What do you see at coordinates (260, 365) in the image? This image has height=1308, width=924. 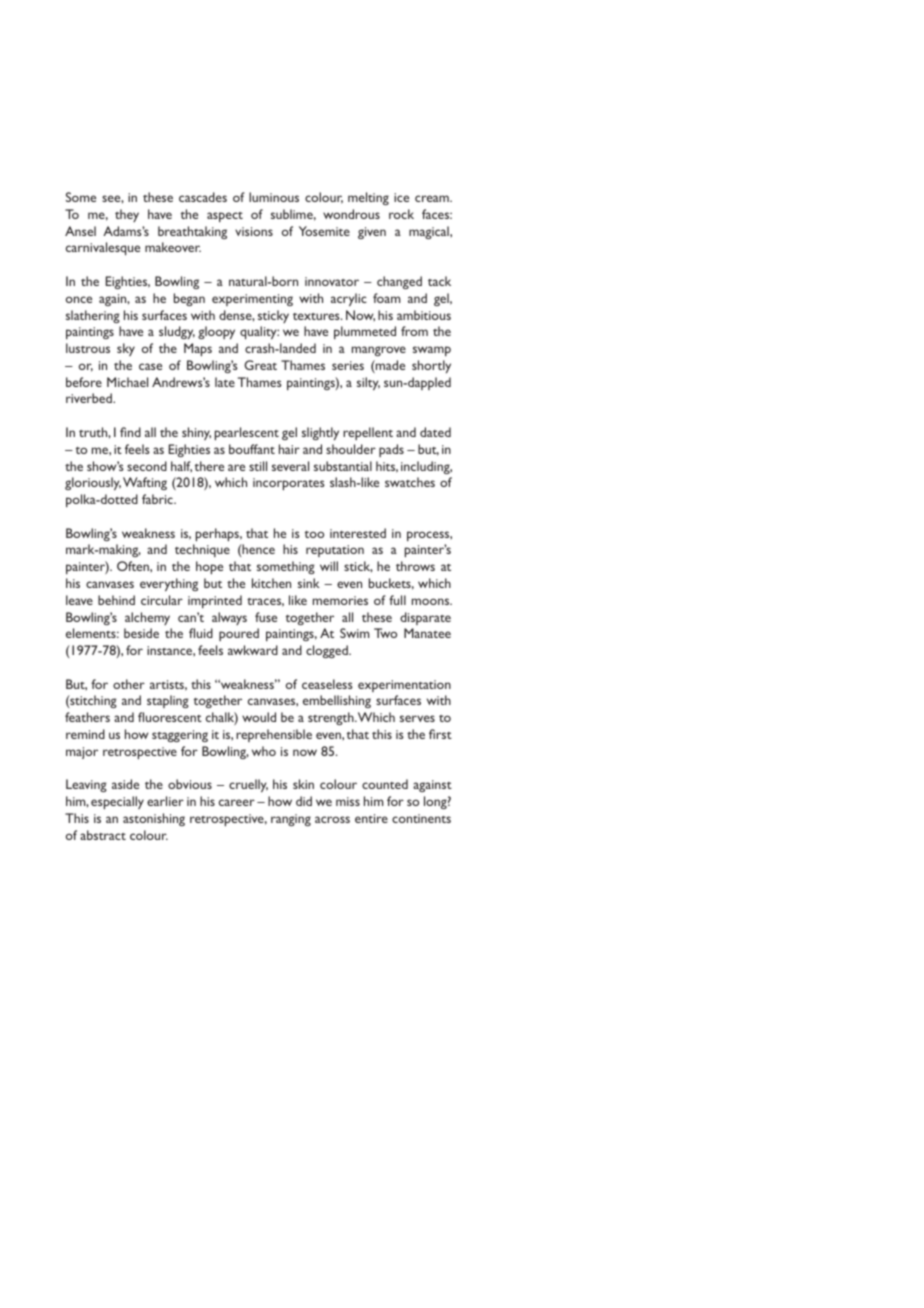 I see `Great` at bounding box center [260, 365].
